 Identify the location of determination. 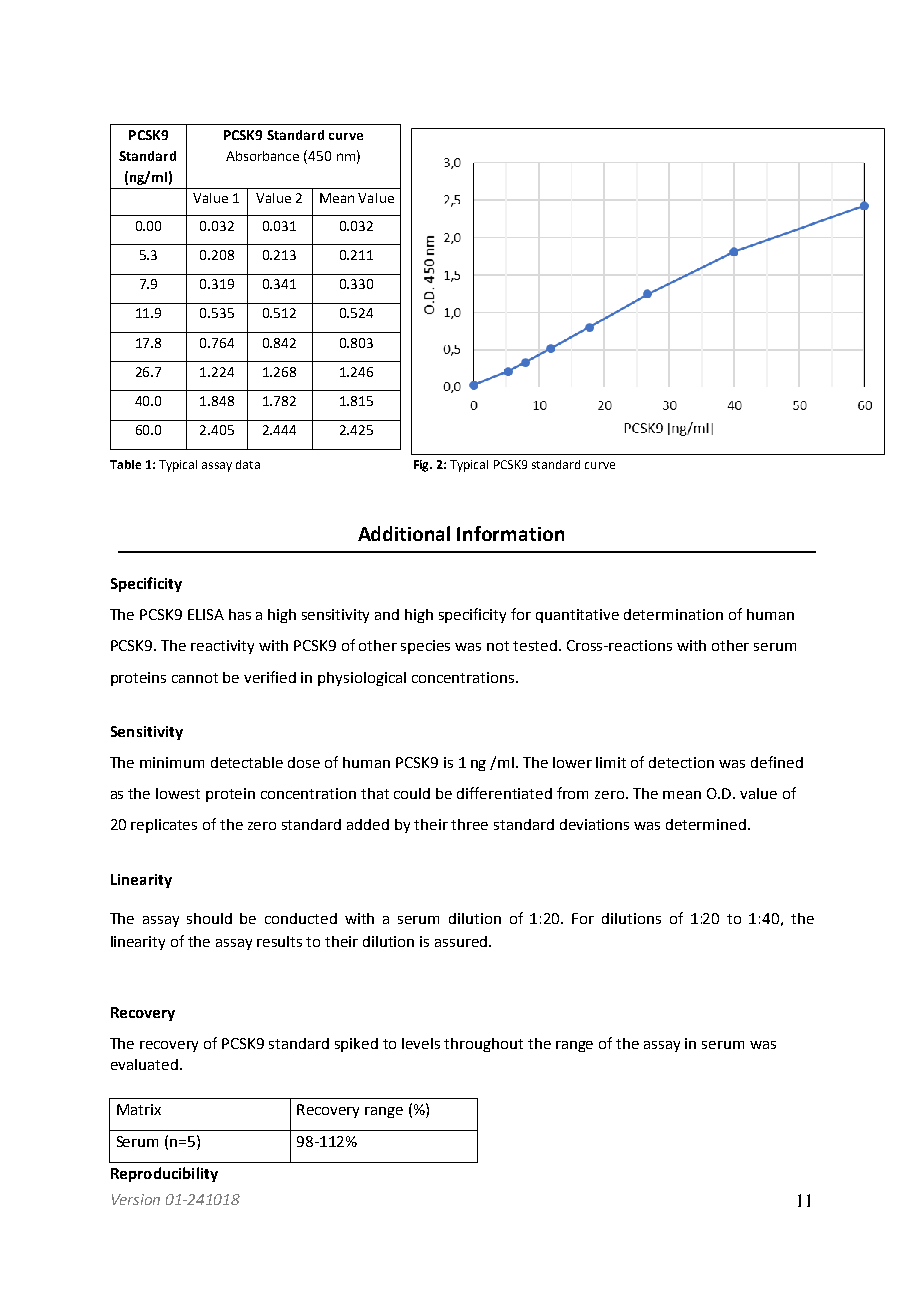
(673, 614).
